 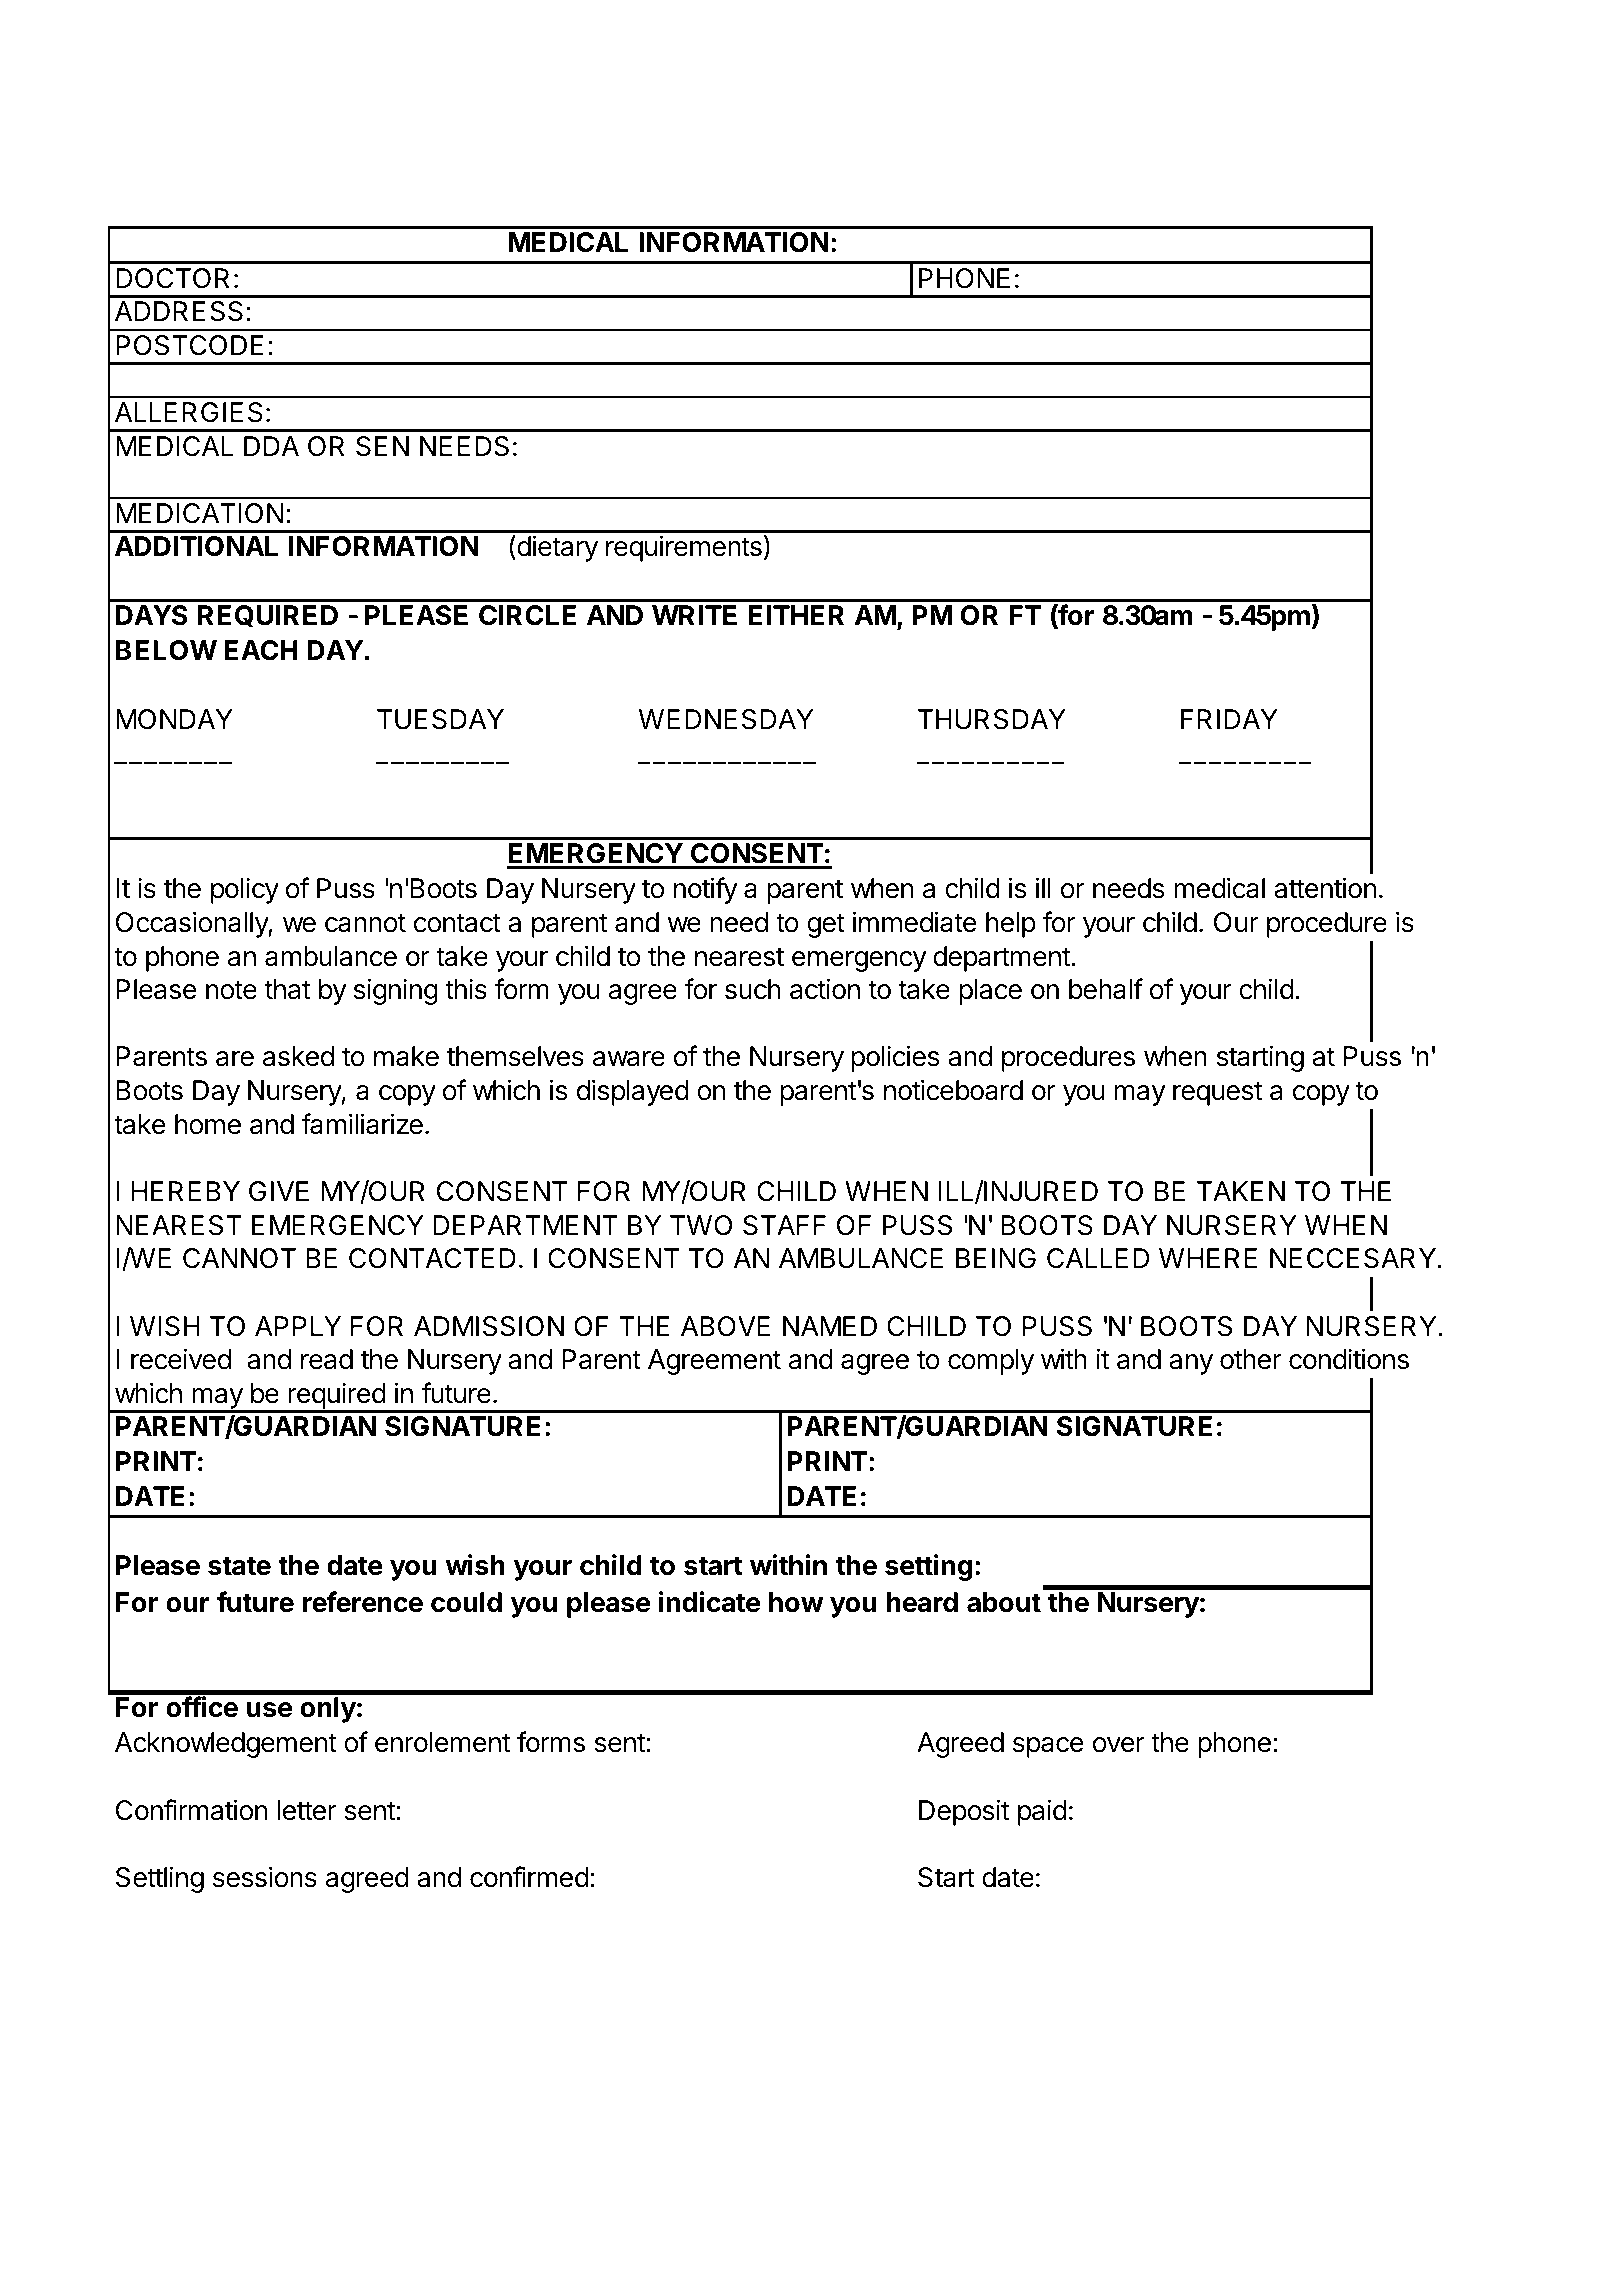 I want to click on policy, so click(x=245, y=890).
